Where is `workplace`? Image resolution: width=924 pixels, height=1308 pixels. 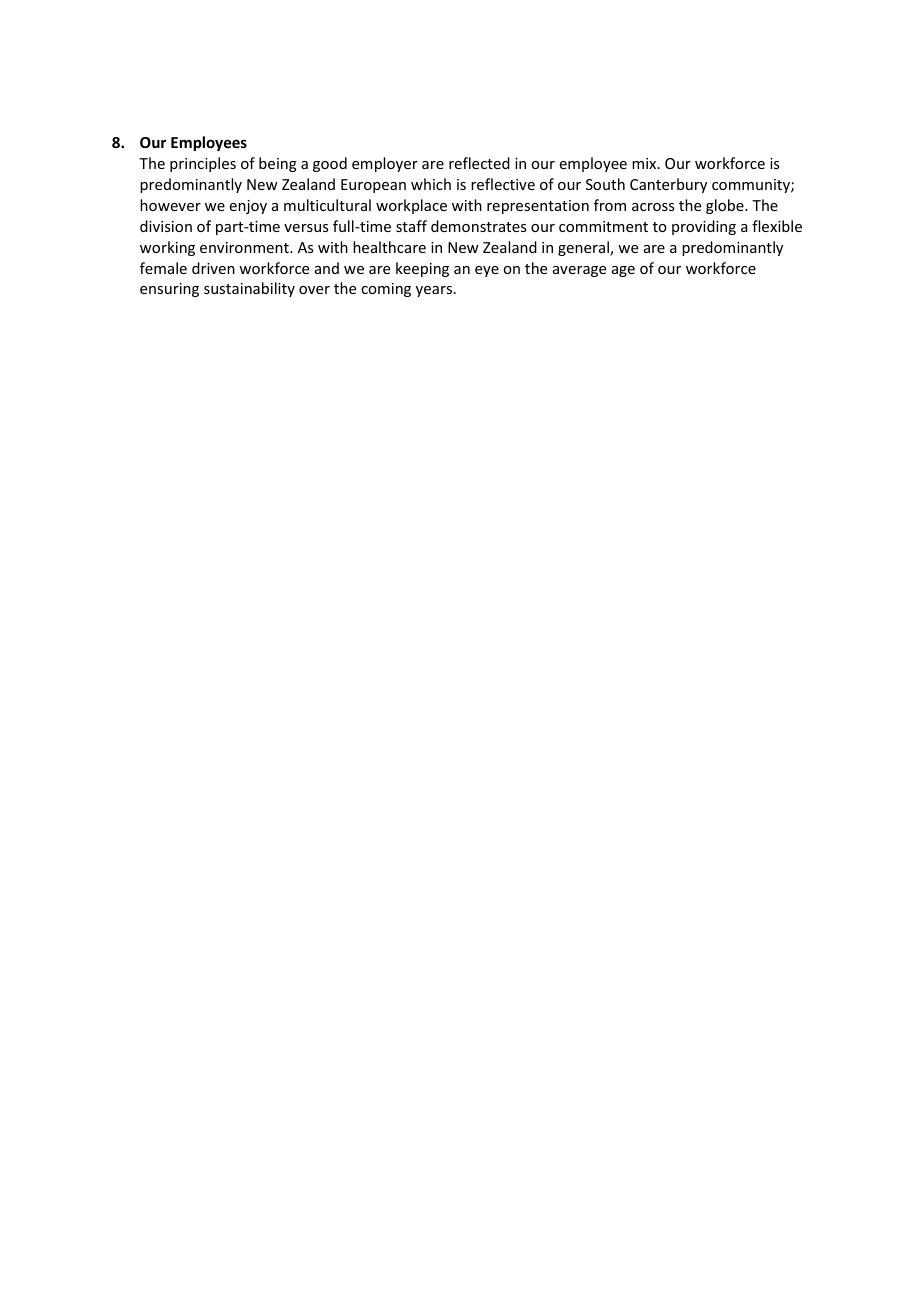 workplace is located at coordinates (411, 206).
